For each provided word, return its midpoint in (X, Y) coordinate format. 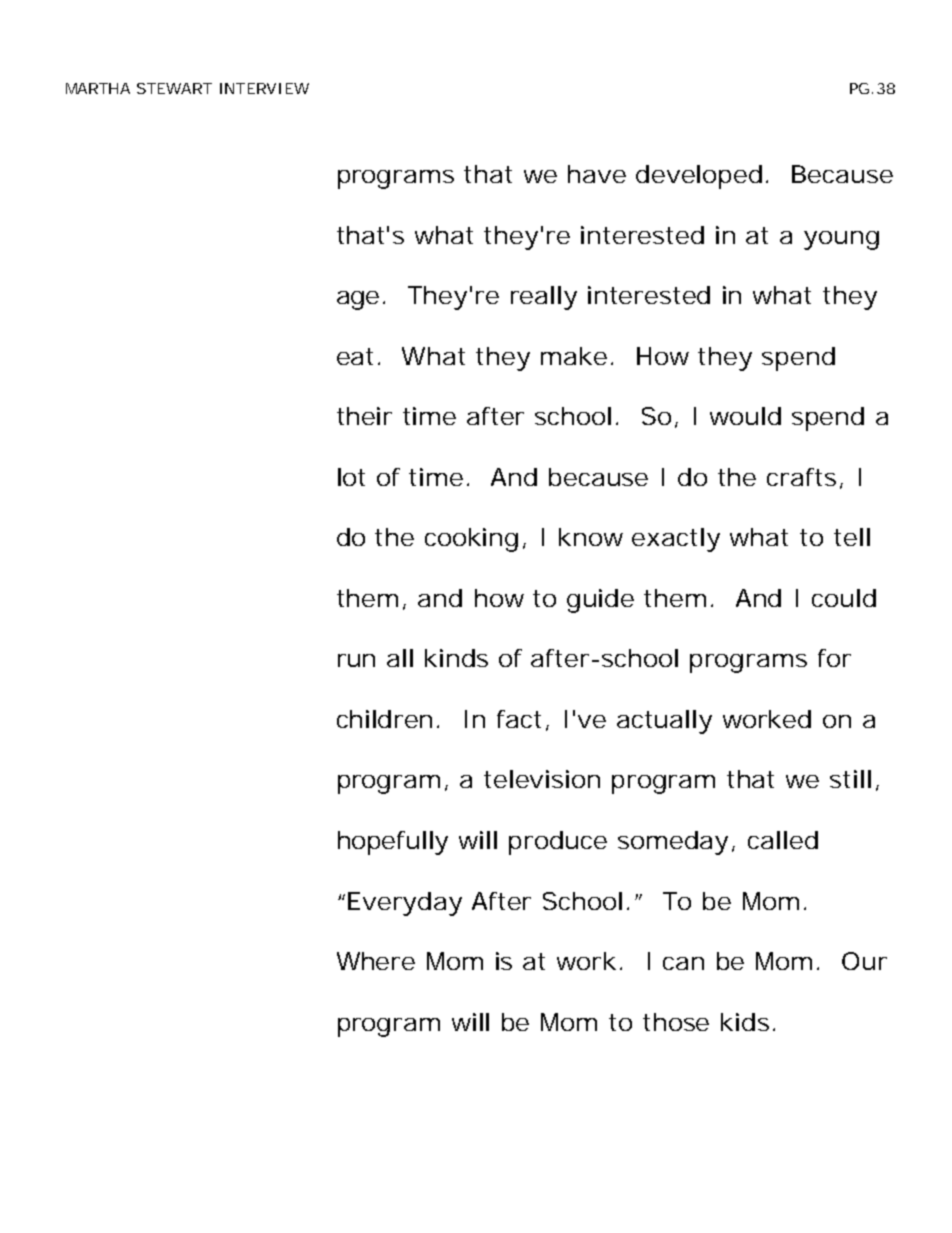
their (364, 416)
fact (519, 719)
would (745, 416)
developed (699, 177)
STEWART (174, 88)
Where (376, 961)
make (574, 356)
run (356, 660)
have (597, 174)
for (834, 658)
